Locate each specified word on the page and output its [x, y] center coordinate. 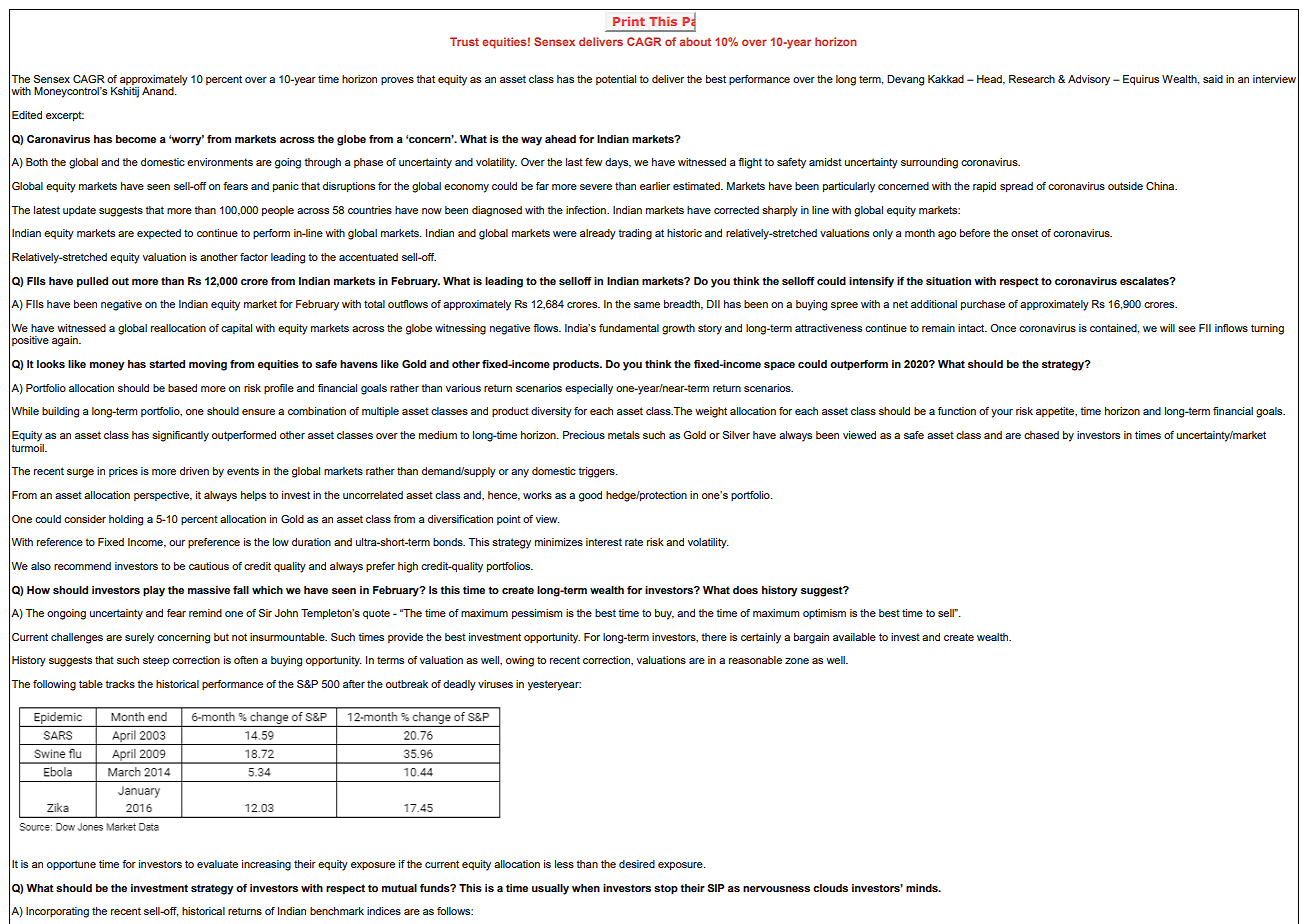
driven [194, 471]
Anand [159, 91]
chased [1041, 435]
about [695, 41]
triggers [598, 472]
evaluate [217, 864]
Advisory [1089, 80]
